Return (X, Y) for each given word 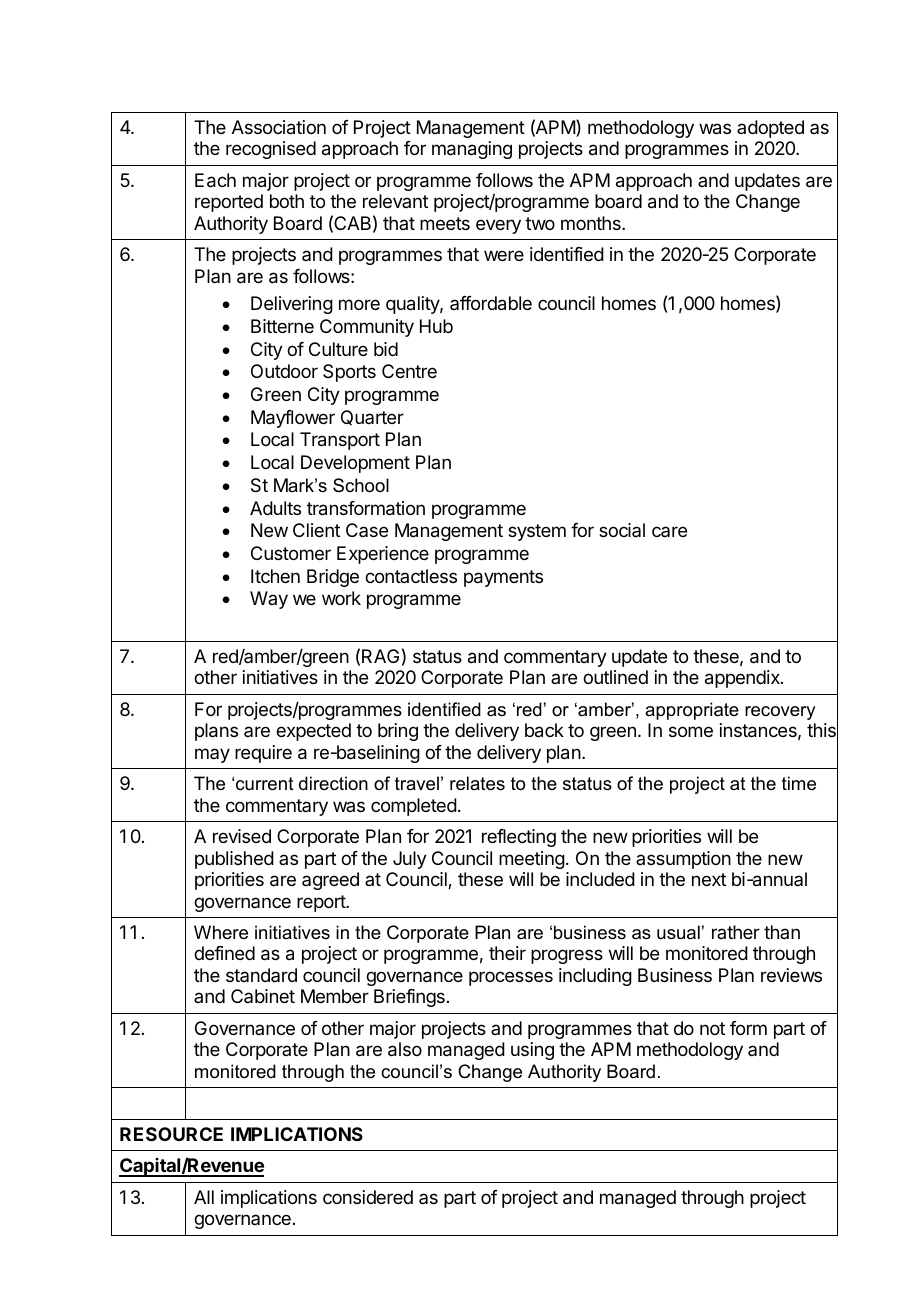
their (507, 953)
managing (472, 150)
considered (368, 1197)
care (669, 531)
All (204, 1197)
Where (221, 932)
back (544, 730)
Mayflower (293, 419)
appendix (743, 679)
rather (736, 932)
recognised (271, 150)
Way (269, 600)
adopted (770, 129)
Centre (409, 371)
